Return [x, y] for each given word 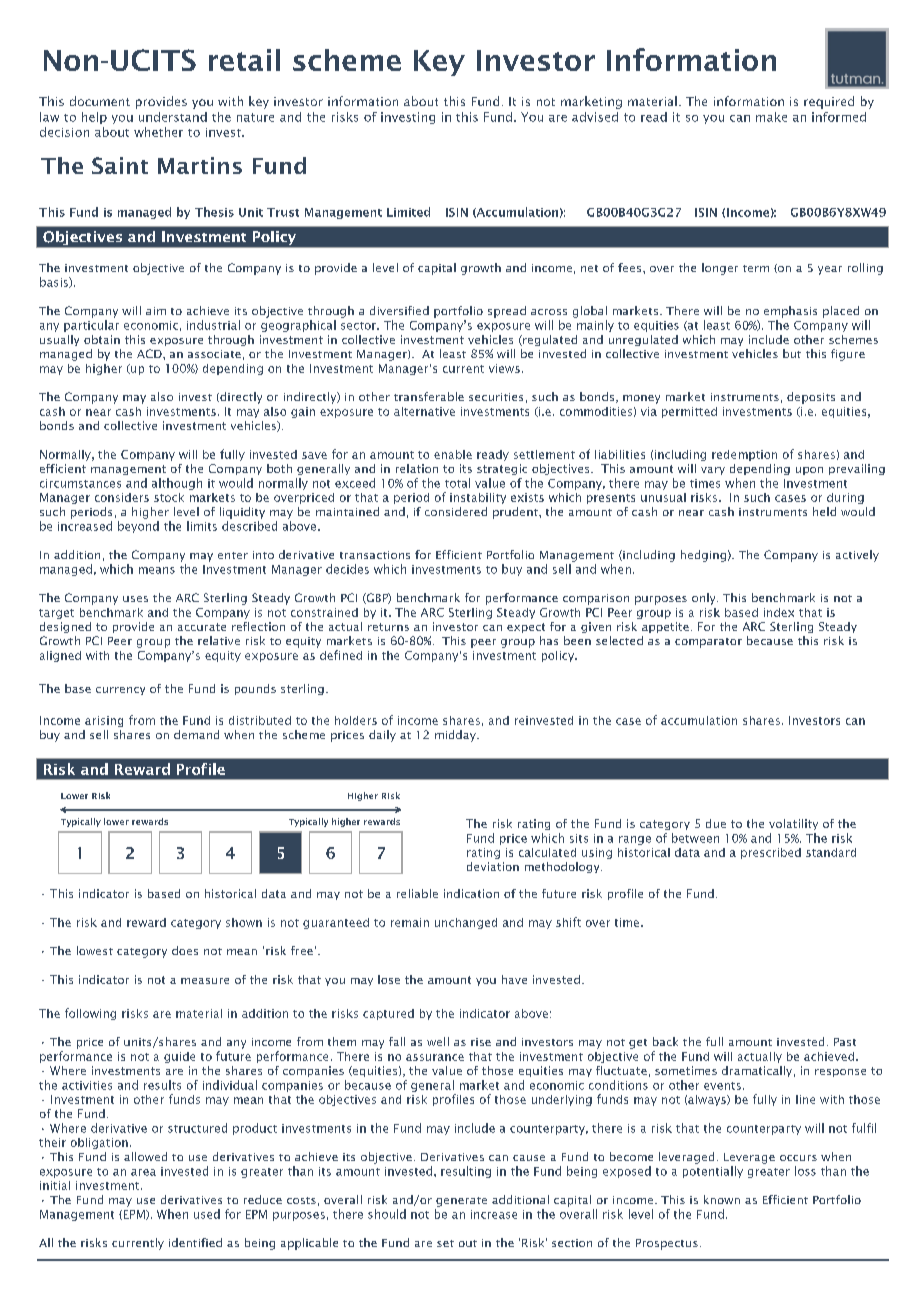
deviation [493, 866]
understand [173, 117]
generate [461, 1202]
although [177, 484]
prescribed [771, 853]
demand [196, 734]
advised [595, 117]
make [771, 117]
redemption [744, 455]
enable [453, 454]
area [143, 1172]
